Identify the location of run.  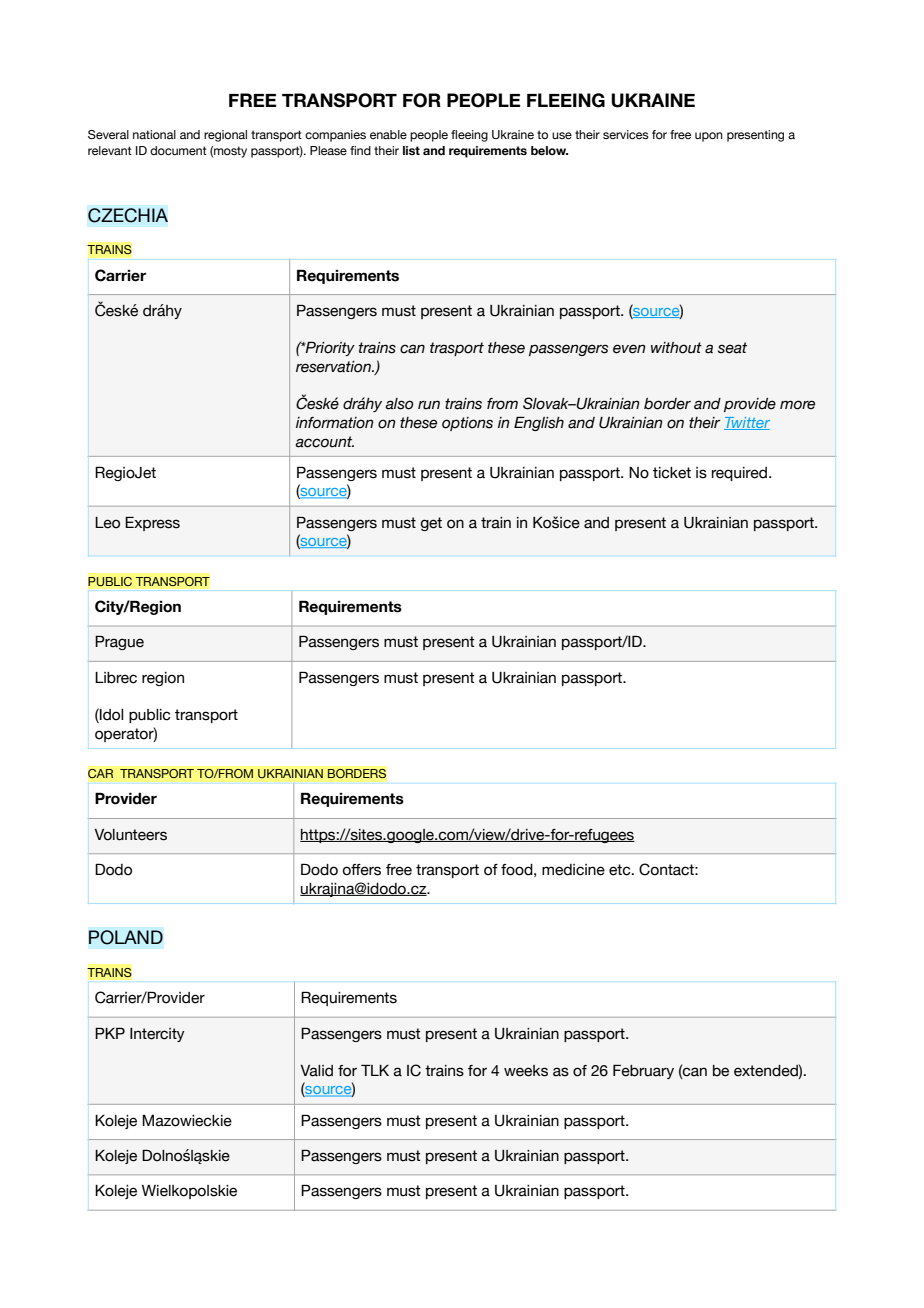
(429, 405).
